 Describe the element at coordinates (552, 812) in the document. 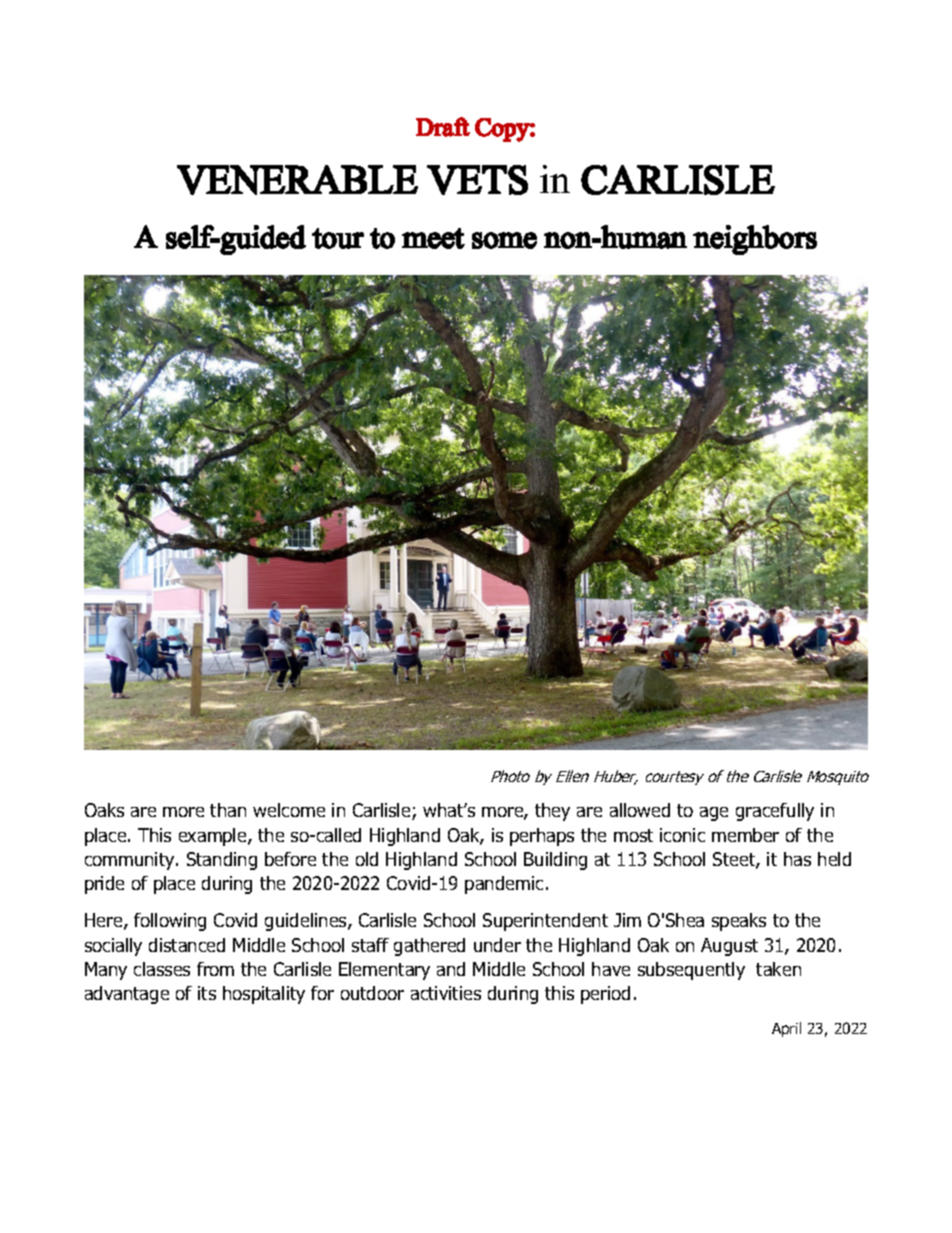

I see `they` at that location.
